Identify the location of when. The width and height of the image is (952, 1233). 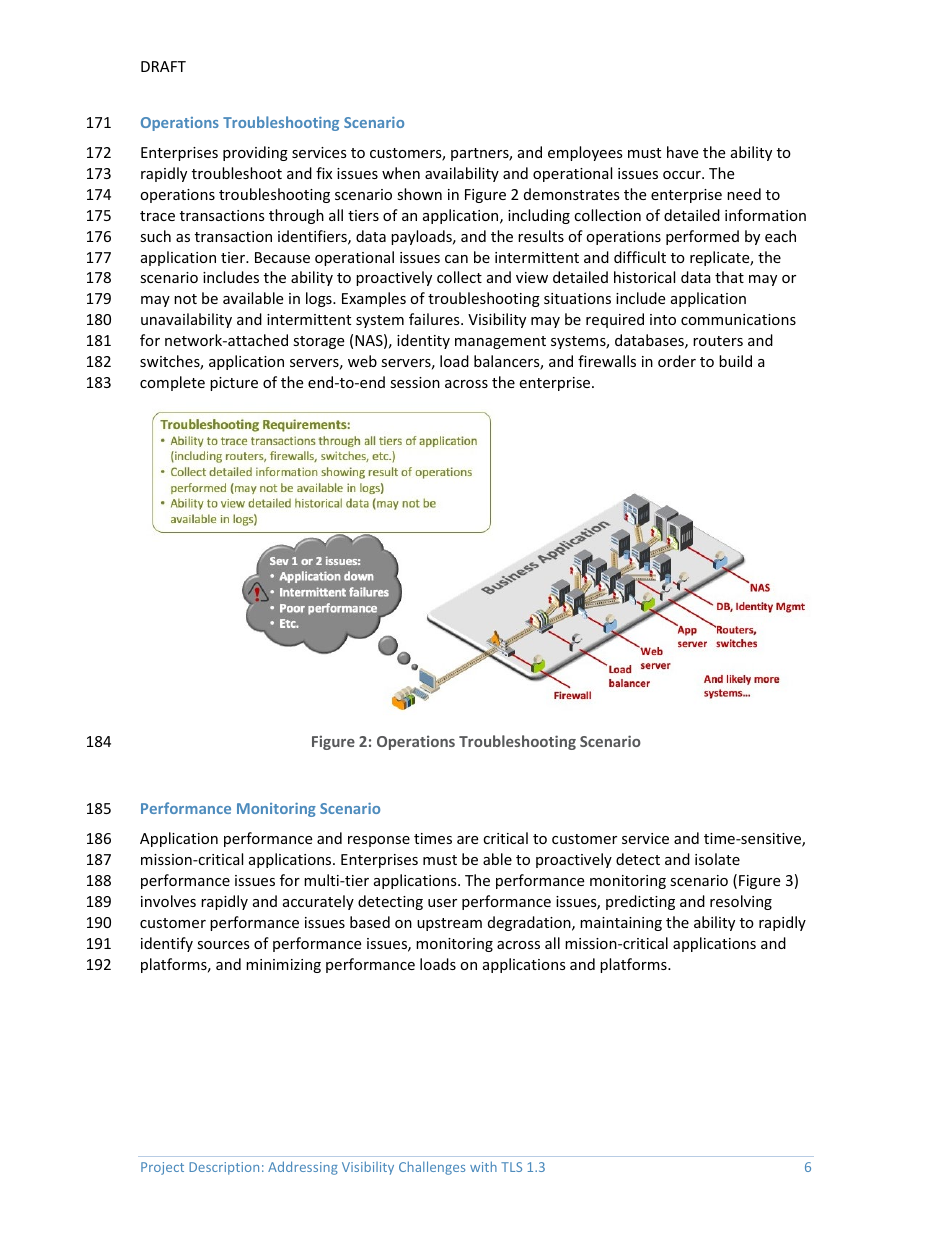
(401, 173).
